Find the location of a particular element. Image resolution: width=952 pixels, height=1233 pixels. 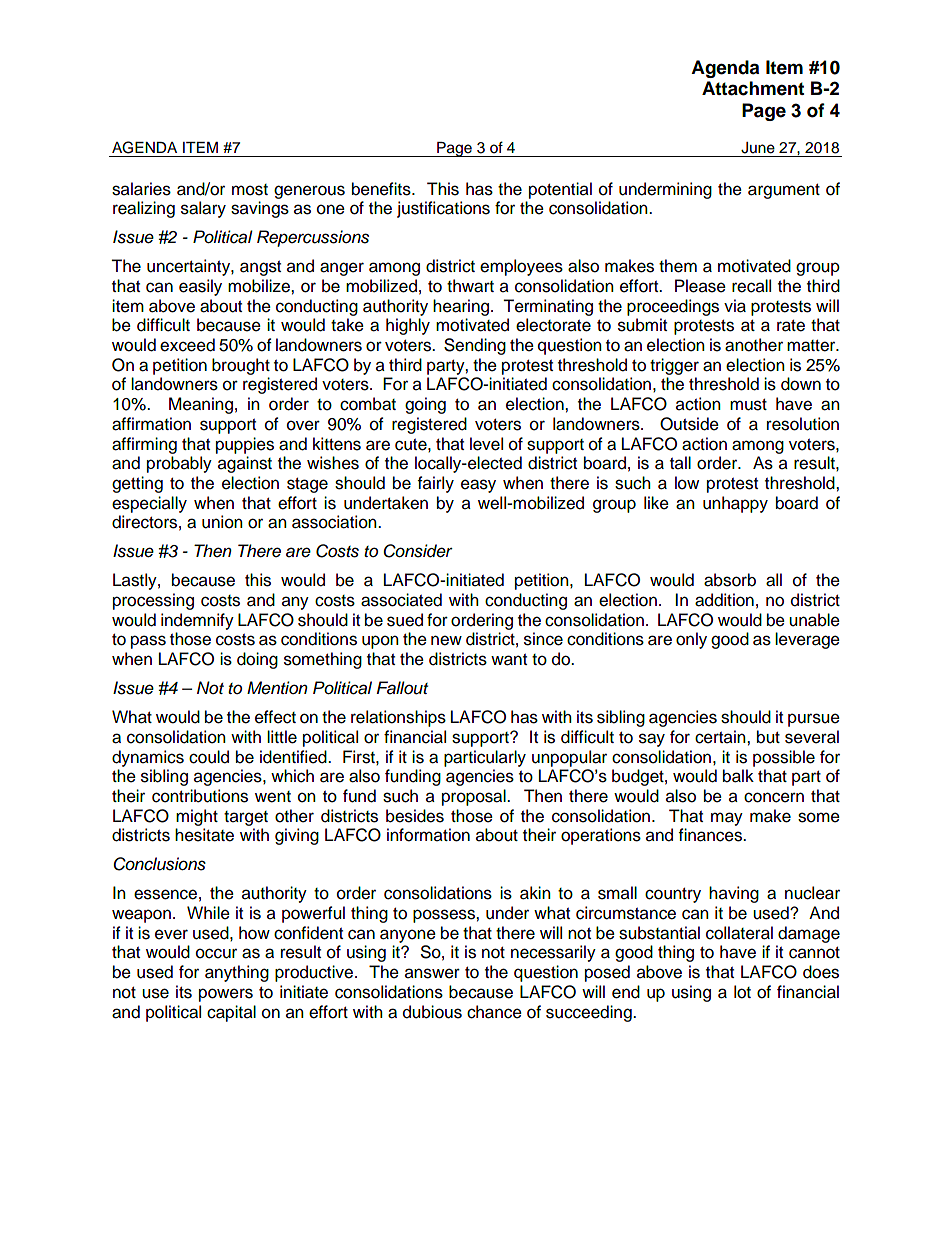

most is located at coordinates (250, 190).
